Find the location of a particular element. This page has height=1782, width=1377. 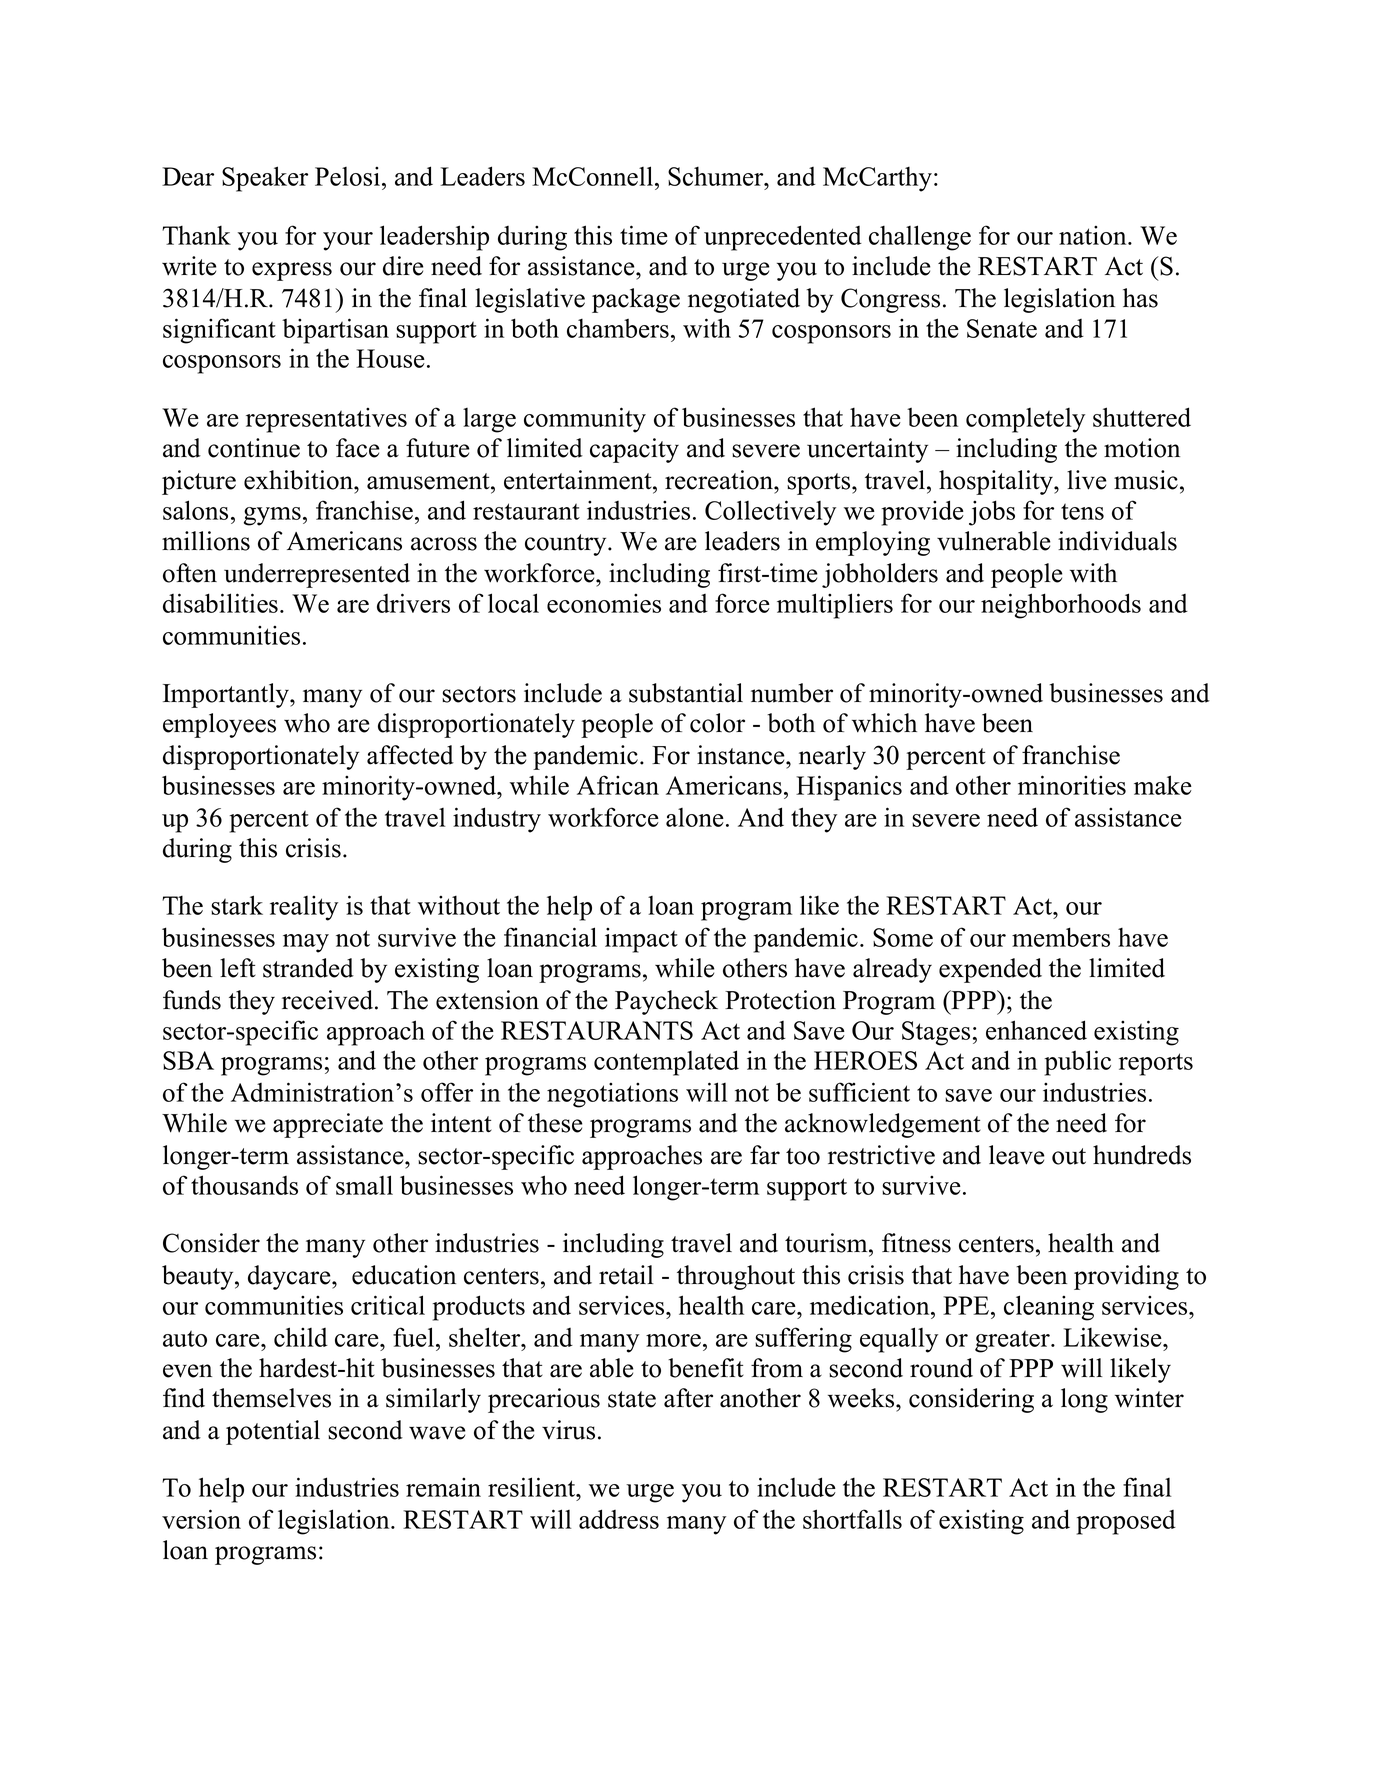

potential is located at coordinates (273, 1432).
